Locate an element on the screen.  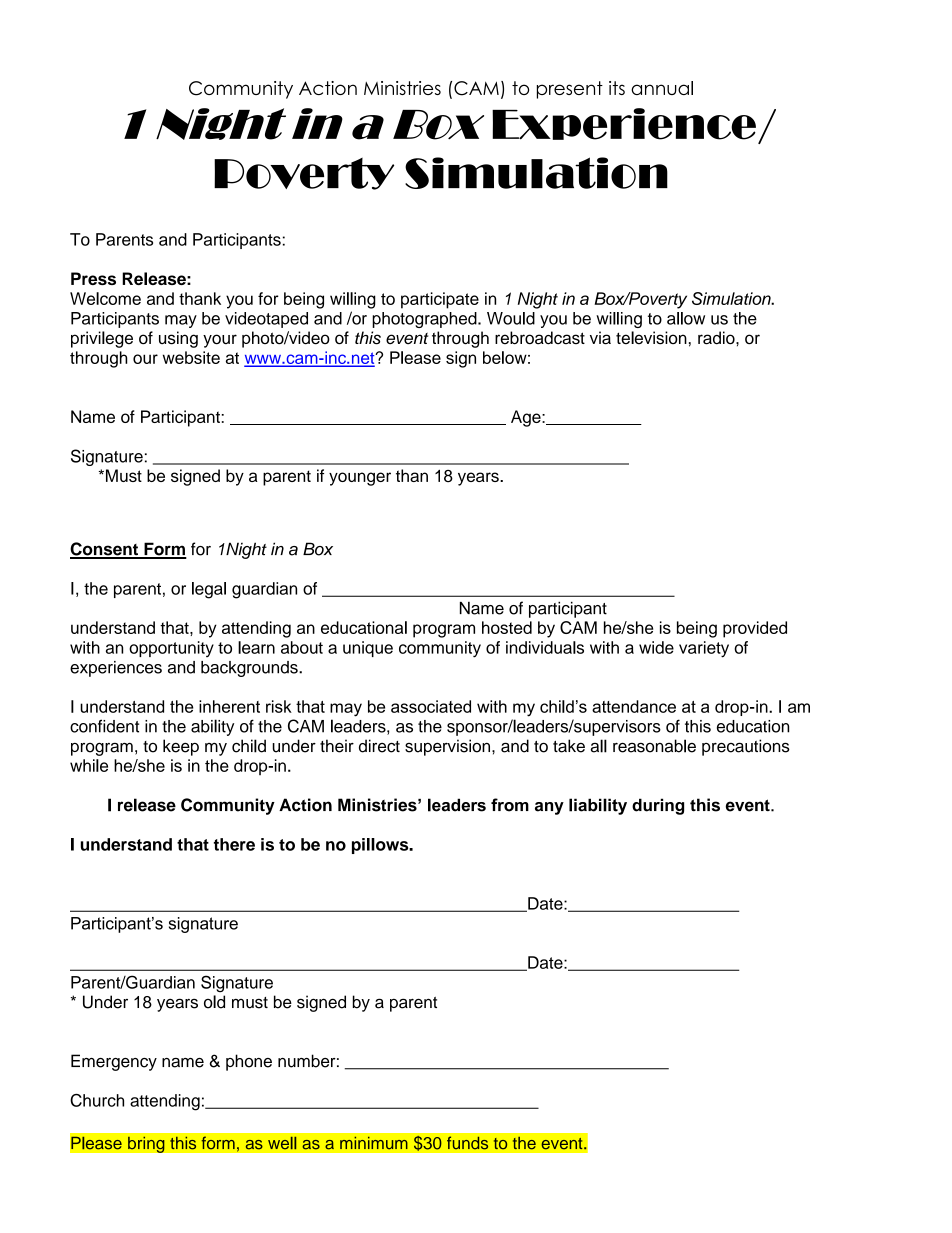
unique is located at coordinates (368, 649).
